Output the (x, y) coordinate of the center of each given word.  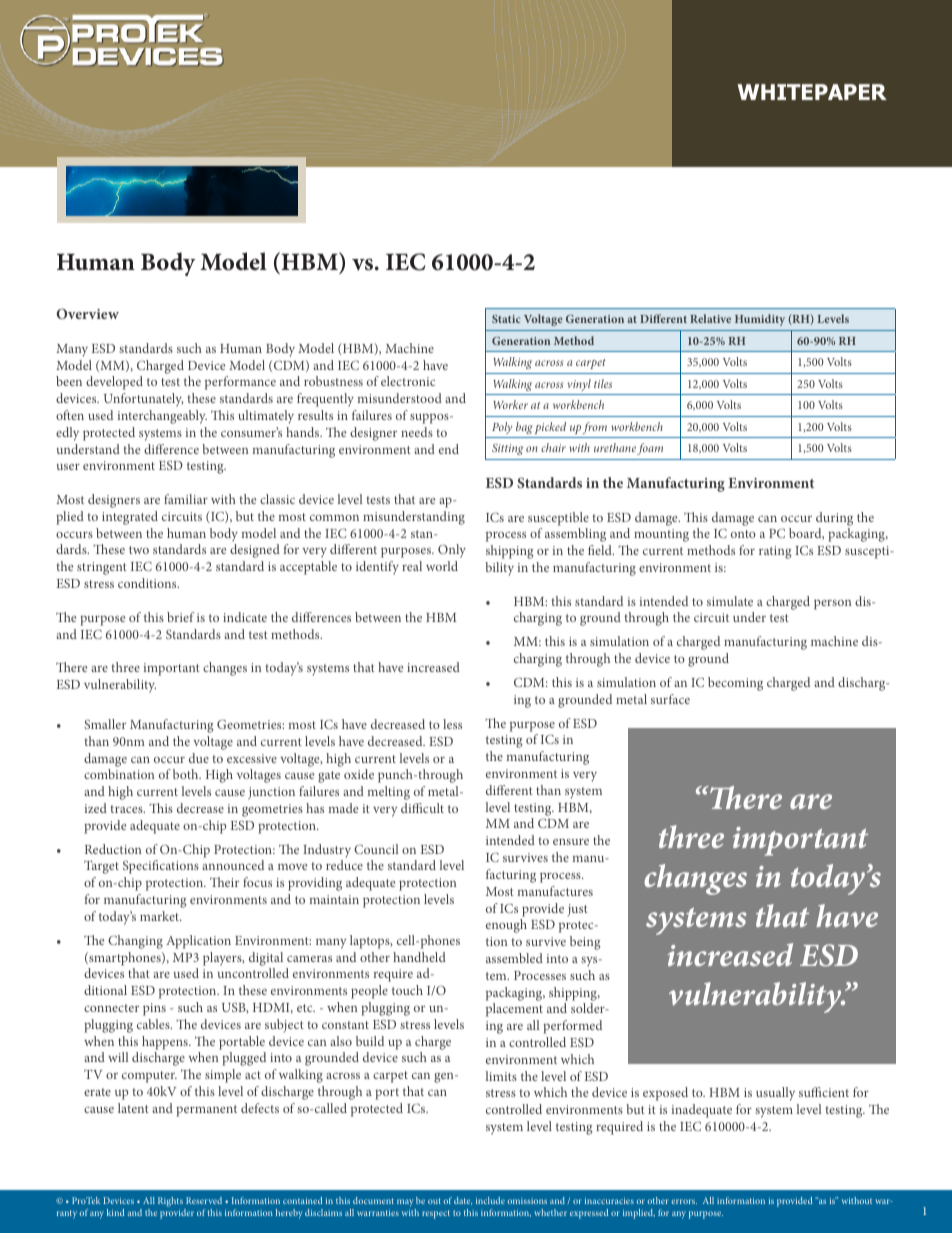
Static (506, 319)
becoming (735, 684)
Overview (87, 313)
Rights (170, 1202)
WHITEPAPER (812, 92)
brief (180, 617)
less (452, 724)
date (463, 1201)
